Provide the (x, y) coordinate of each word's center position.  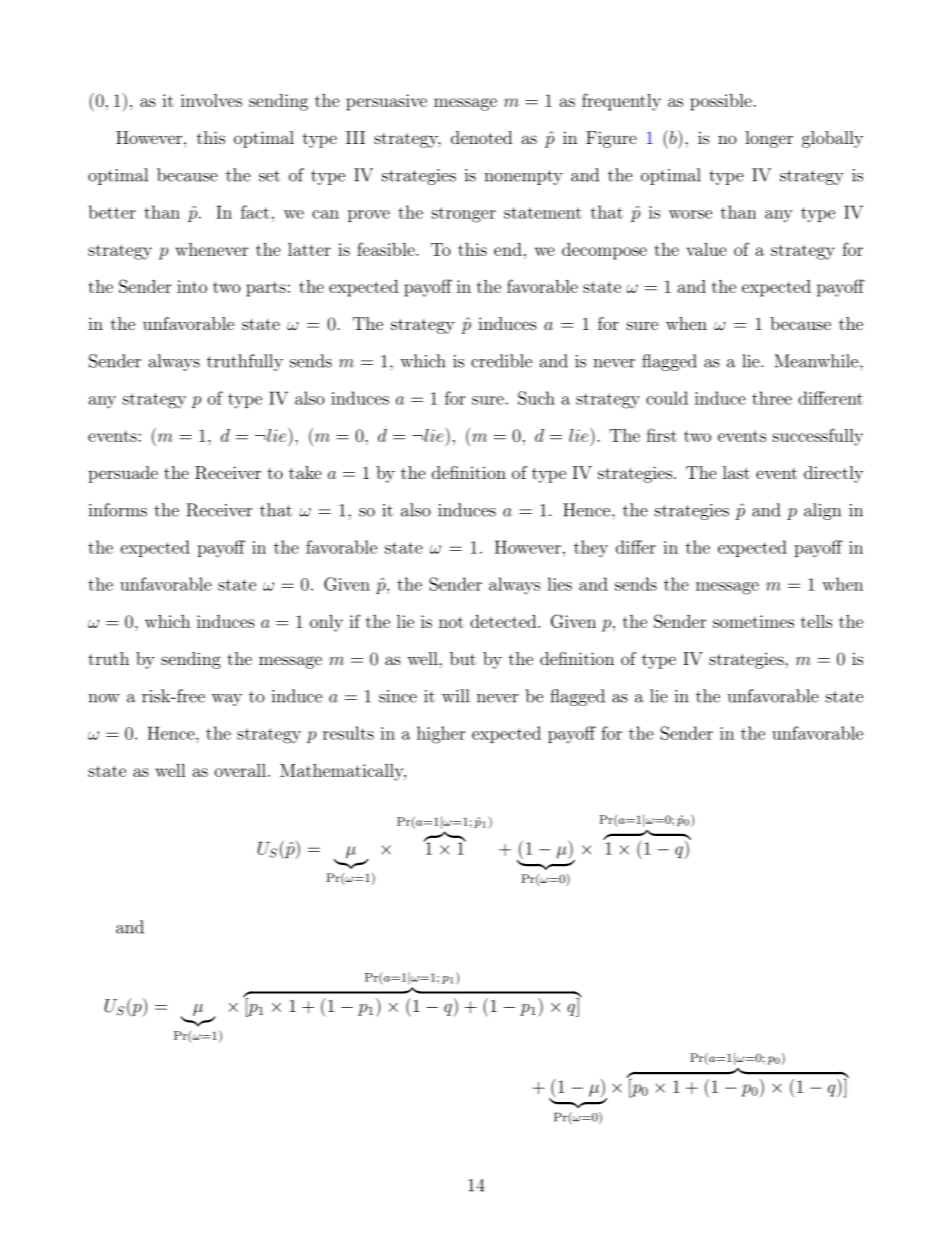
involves (211, 100)
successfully (818, 437)
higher (441, 735)
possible (721, 102)
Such (536, 398)
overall (240, 770)
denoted (481, 137)
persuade (123, 474)
